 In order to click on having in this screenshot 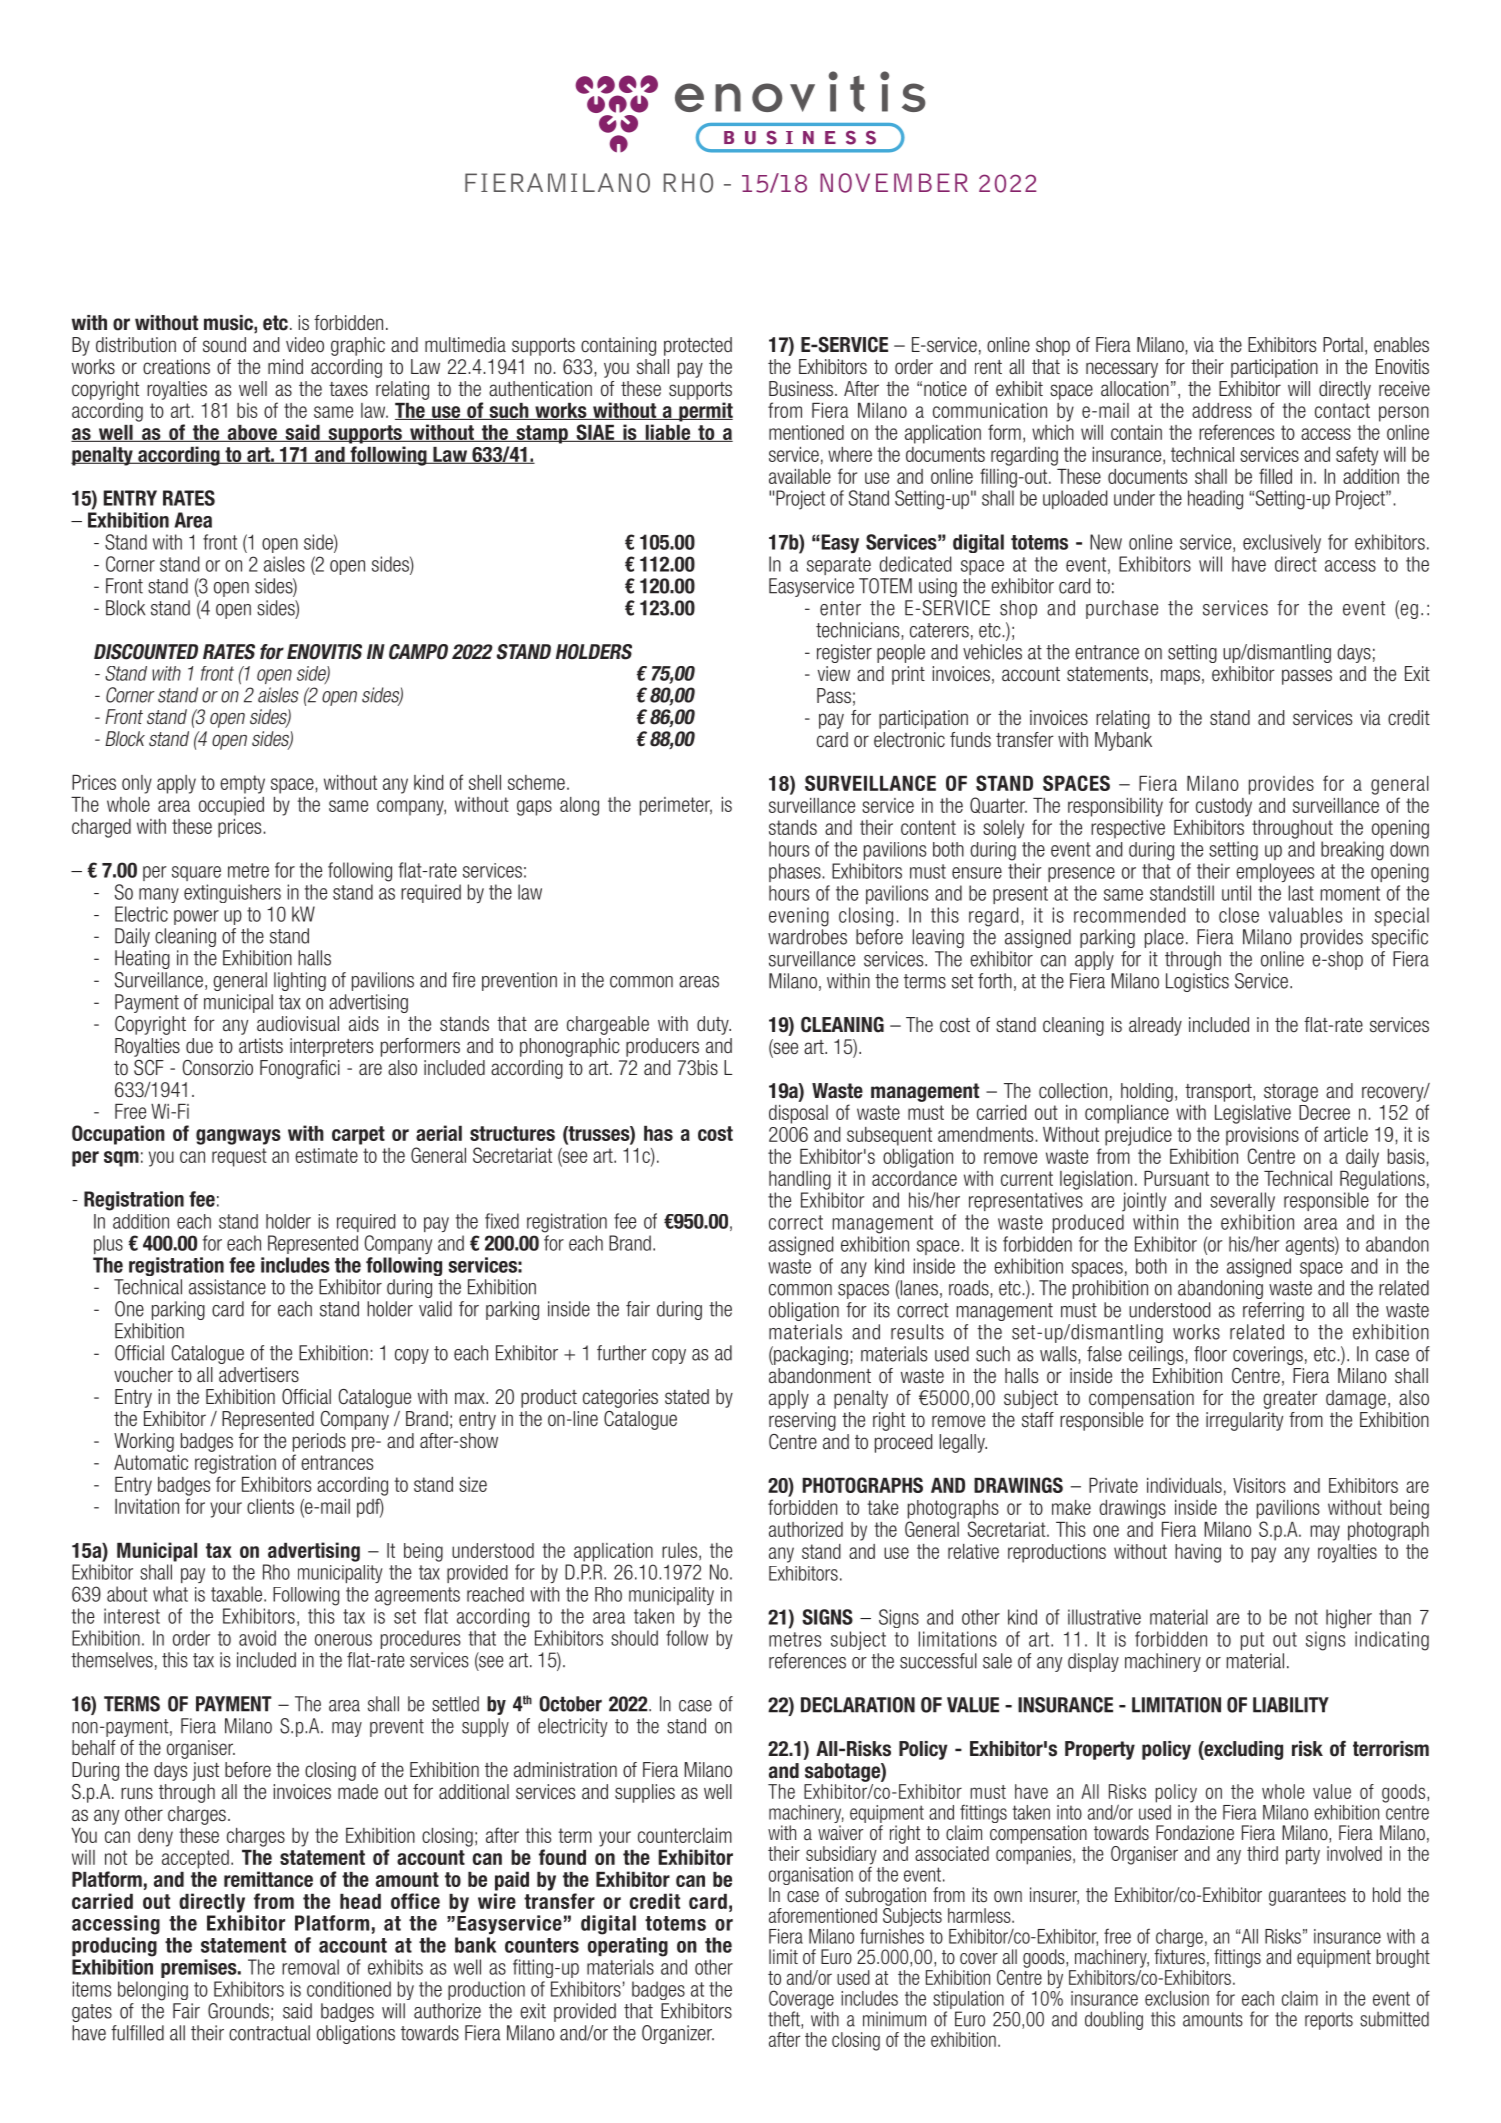, I will do `click(1198, 1553)`.
